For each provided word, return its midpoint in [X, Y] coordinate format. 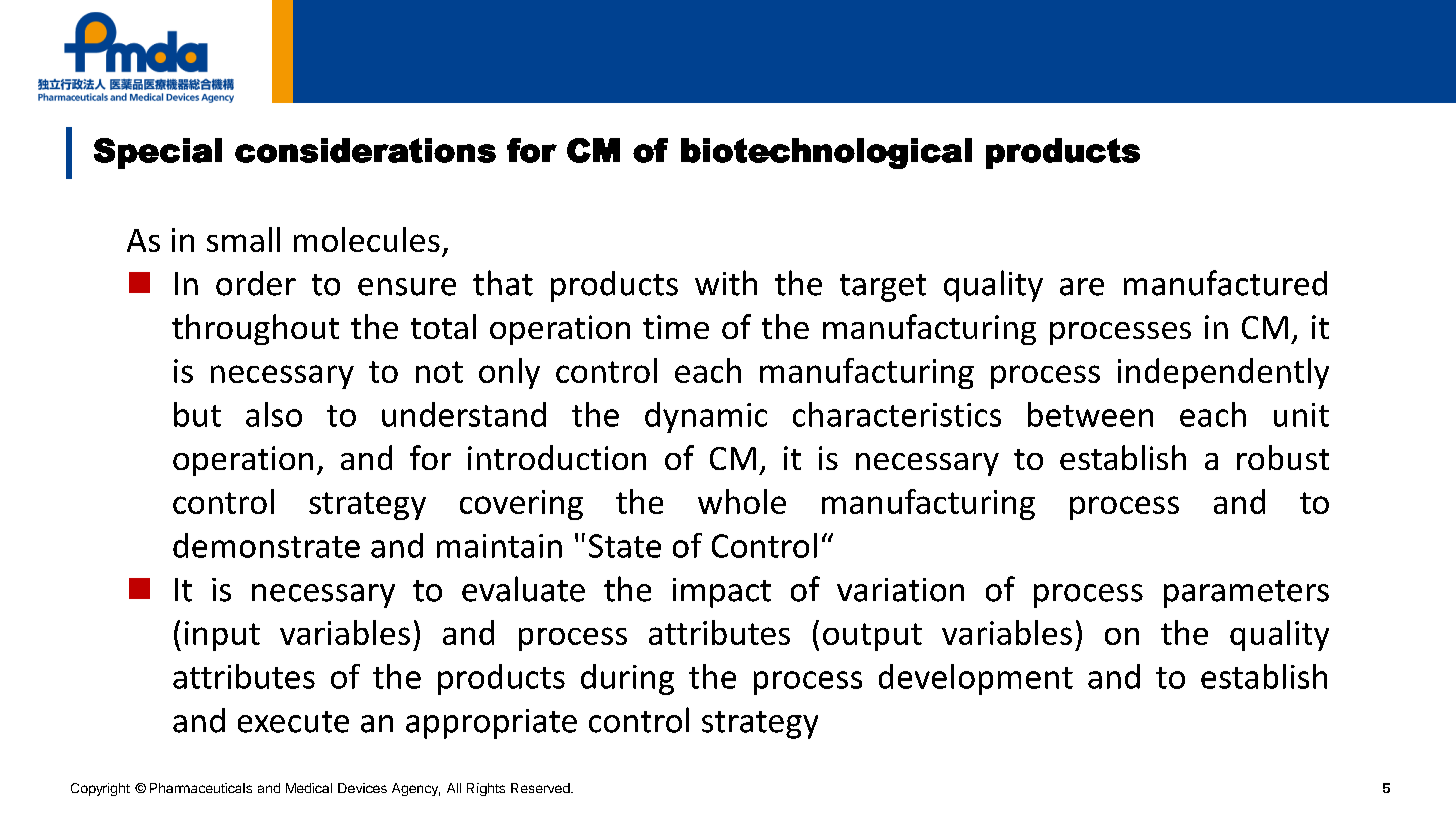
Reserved [541, 788]
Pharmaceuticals [201, 788]
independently [1223, 373]
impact [722, 593]
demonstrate [266, 545]
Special [158, 153]
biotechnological [826, 153]
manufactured [1225, 283]
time [676, 327]
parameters [1246, 594]
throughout [255, 329]
